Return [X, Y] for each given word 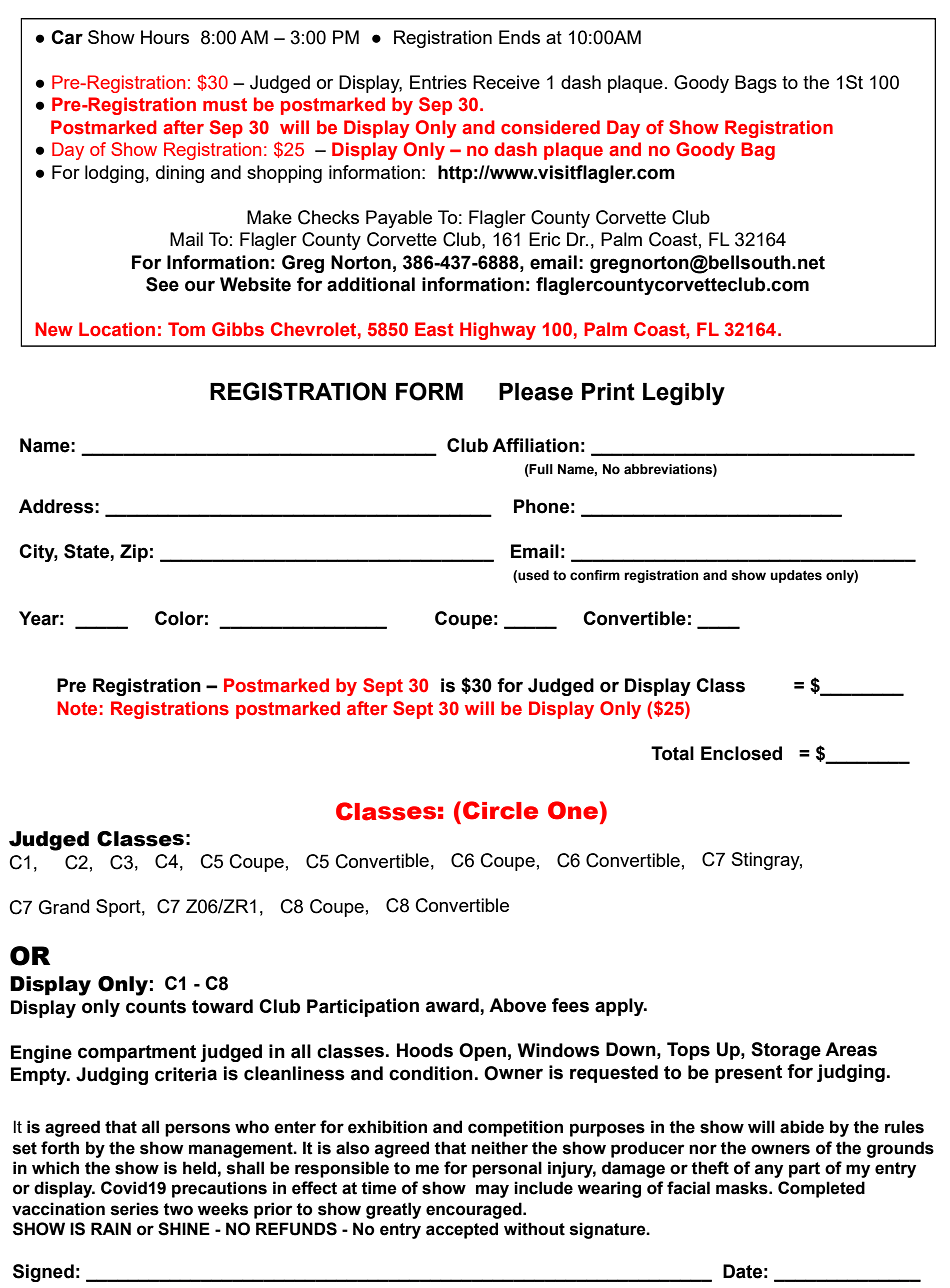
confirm [595, 575]
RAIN [111, 1228]
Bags [756, 84]
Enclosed [741, 753]
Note [77, 708]
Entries [438, 82]
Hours [165, 37]
